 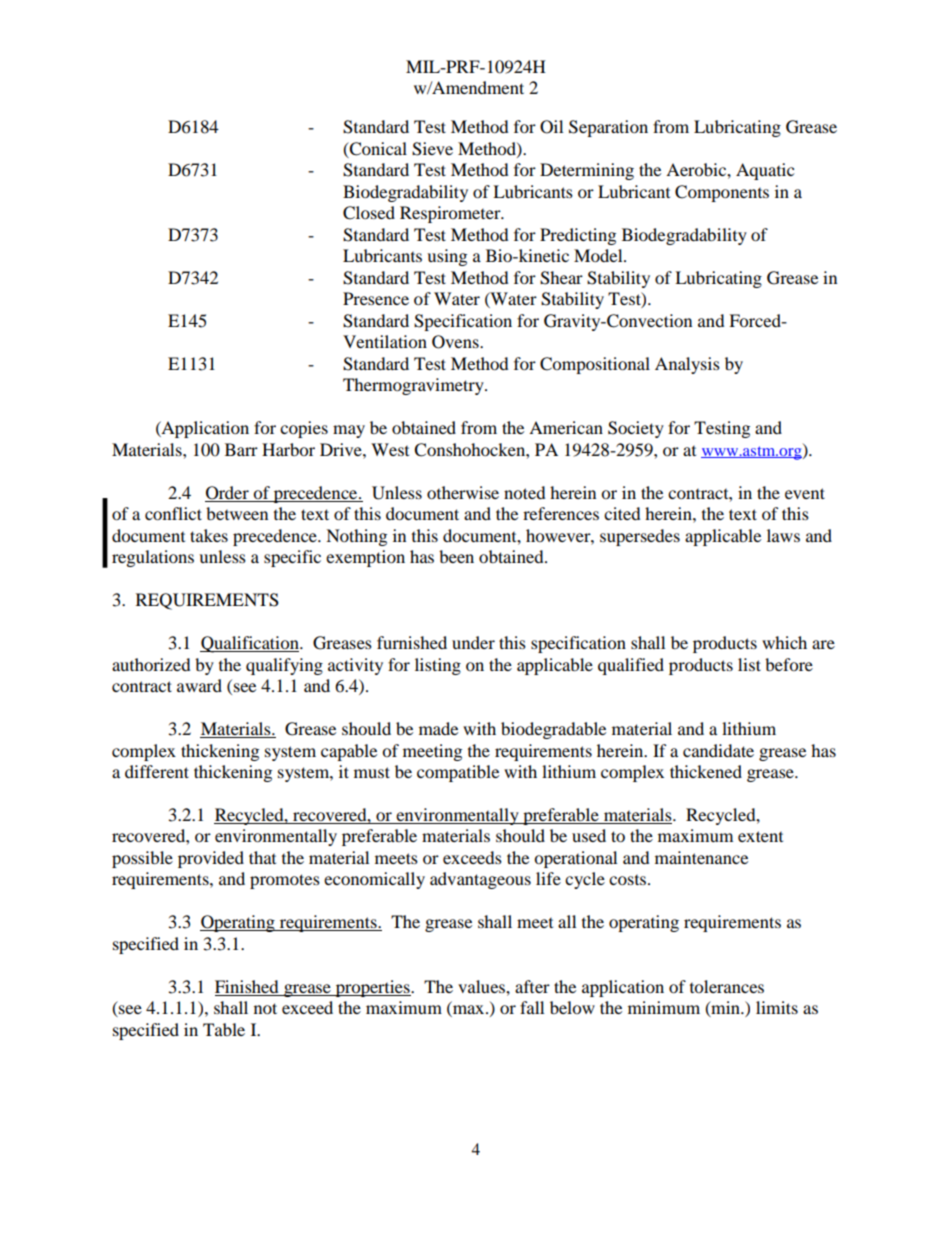 What do you see at coordinates (532, 1007) in the screenshot?
I see `fall` at bounding box center [532, 1007].
